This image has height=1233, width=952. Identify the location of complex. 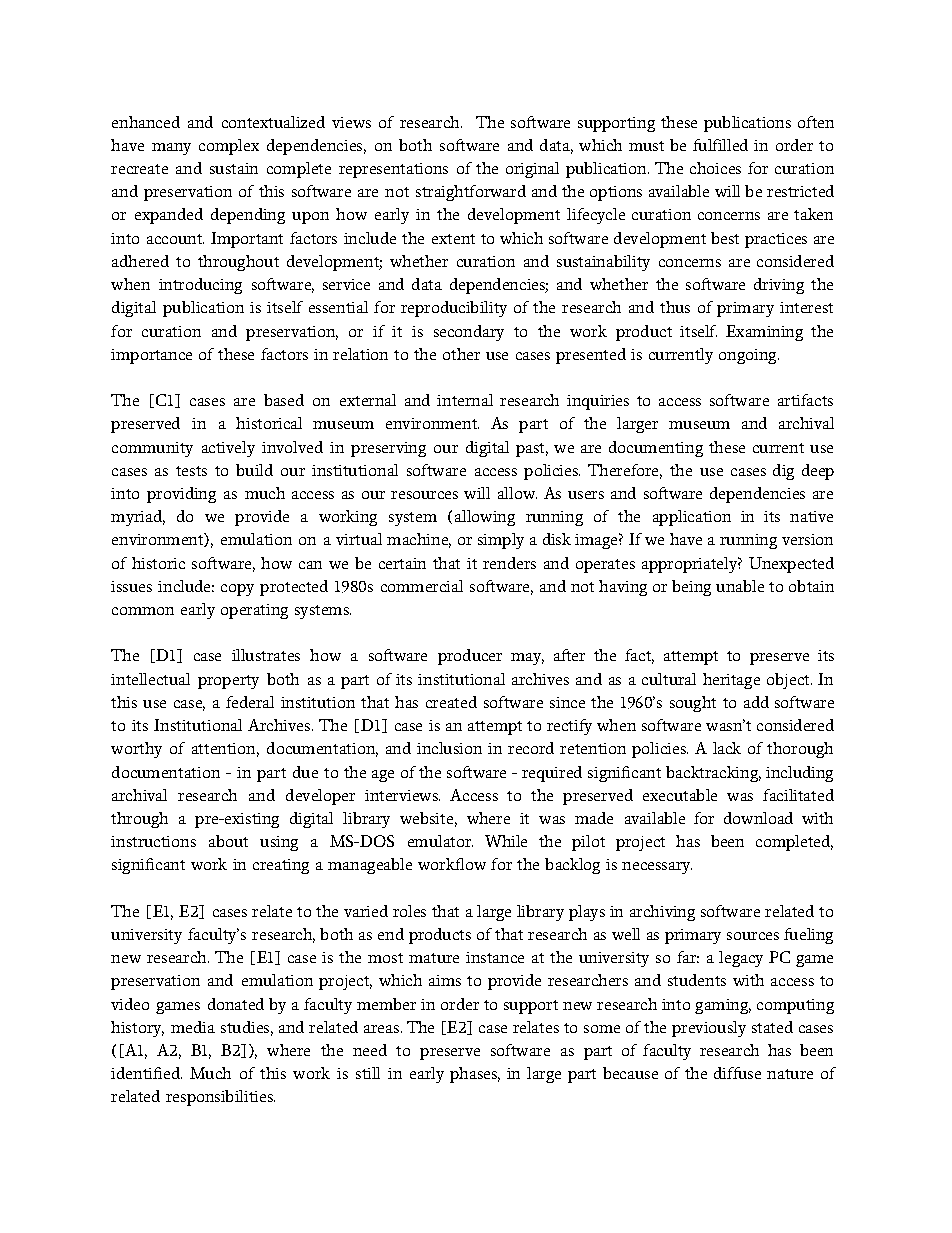
(229, 147).
